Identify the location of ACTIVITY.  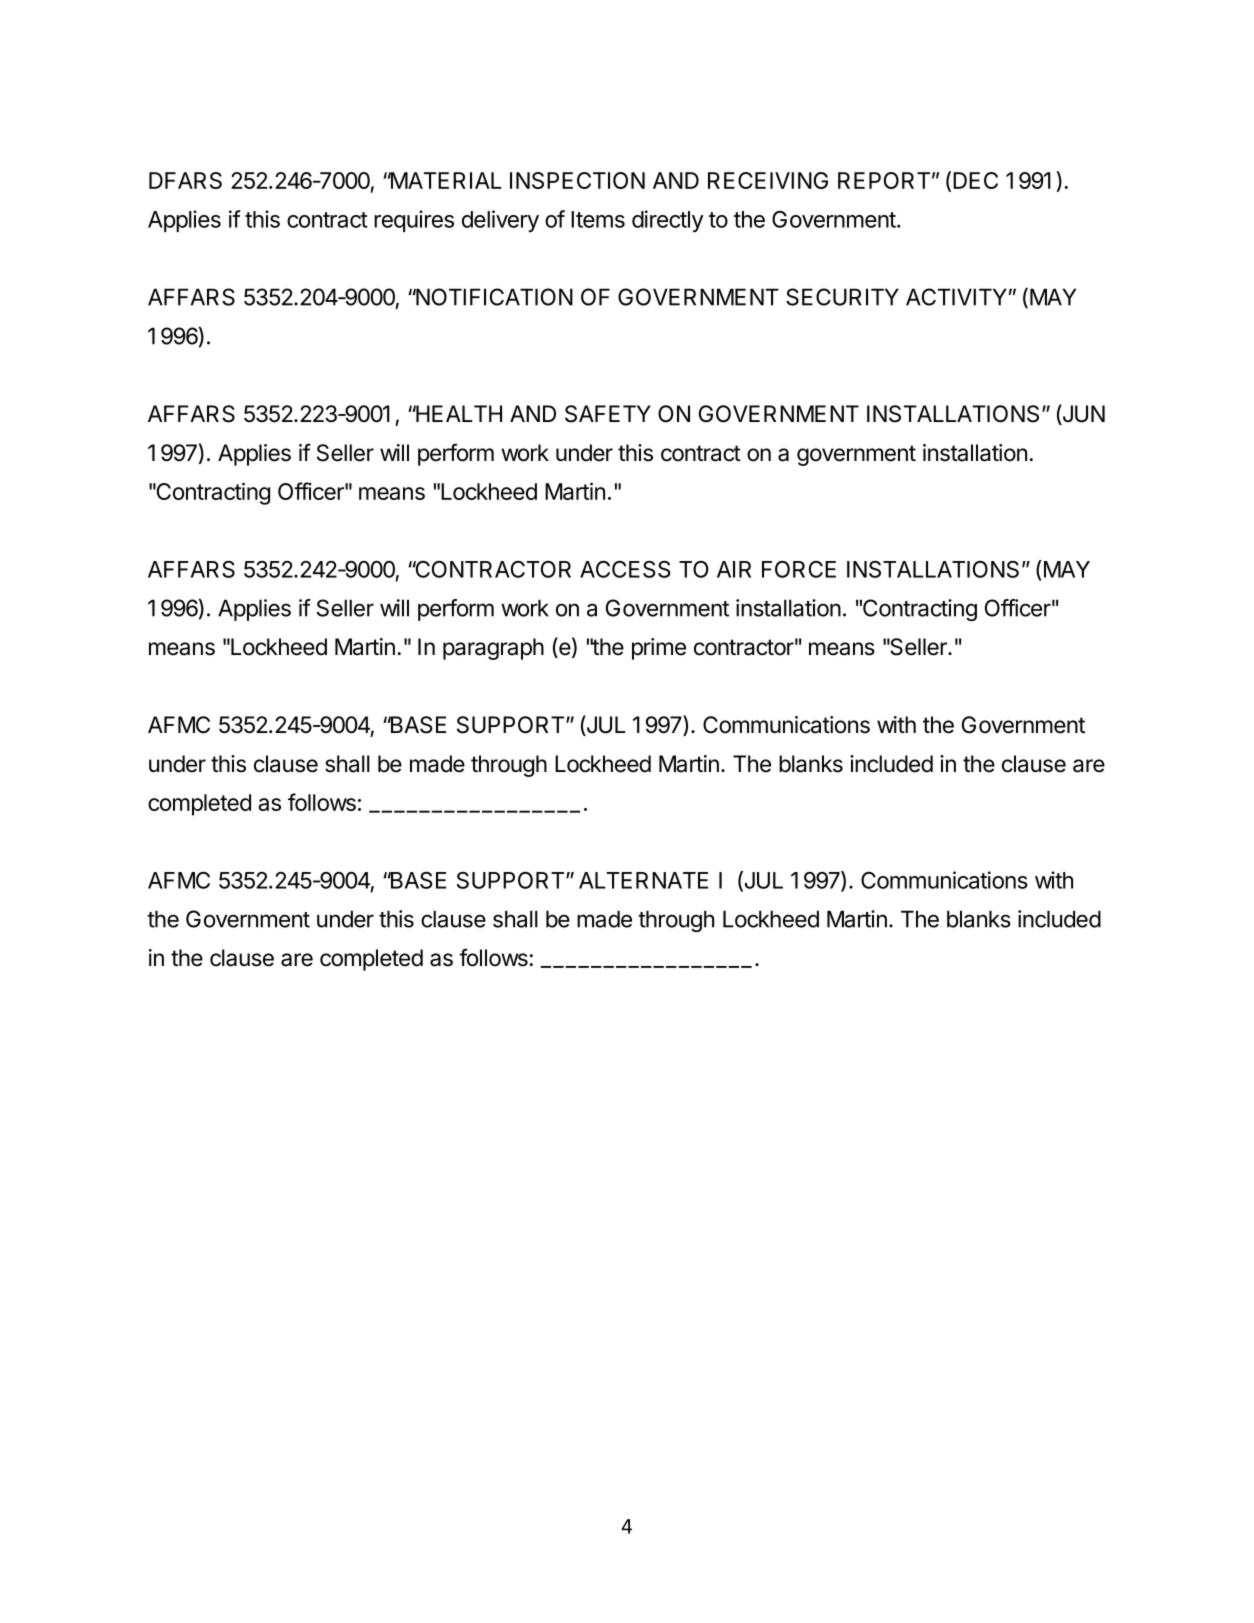
(956, 297).
